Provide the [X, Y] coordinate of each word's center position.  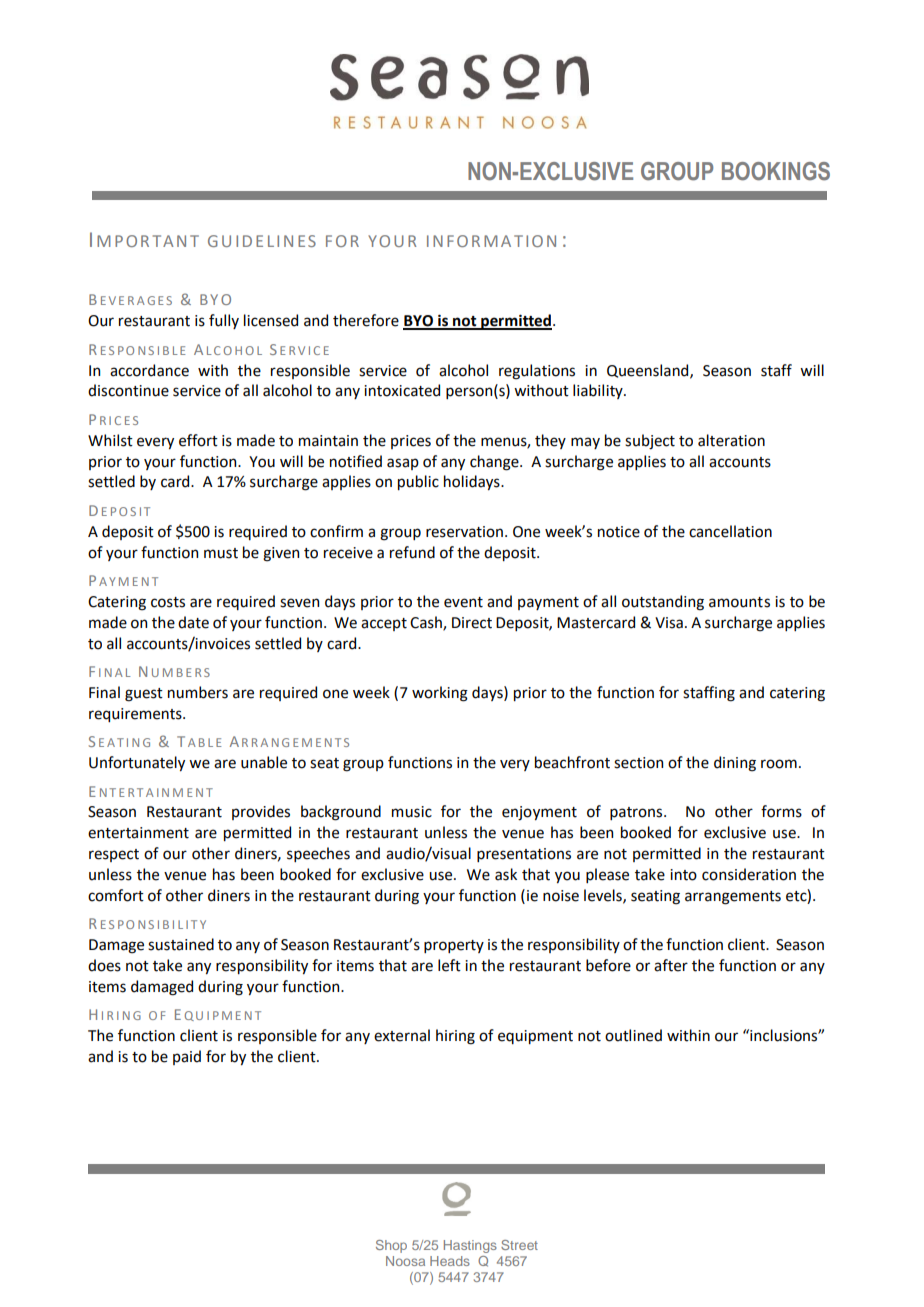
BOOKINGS [776, 171]
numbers [198, 692]
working [440, 694]
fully [224, 321]
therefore [366, 320]
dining [735, 764]
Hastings [470, 1246]
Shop [391, 1246]
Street [519, 1245]
